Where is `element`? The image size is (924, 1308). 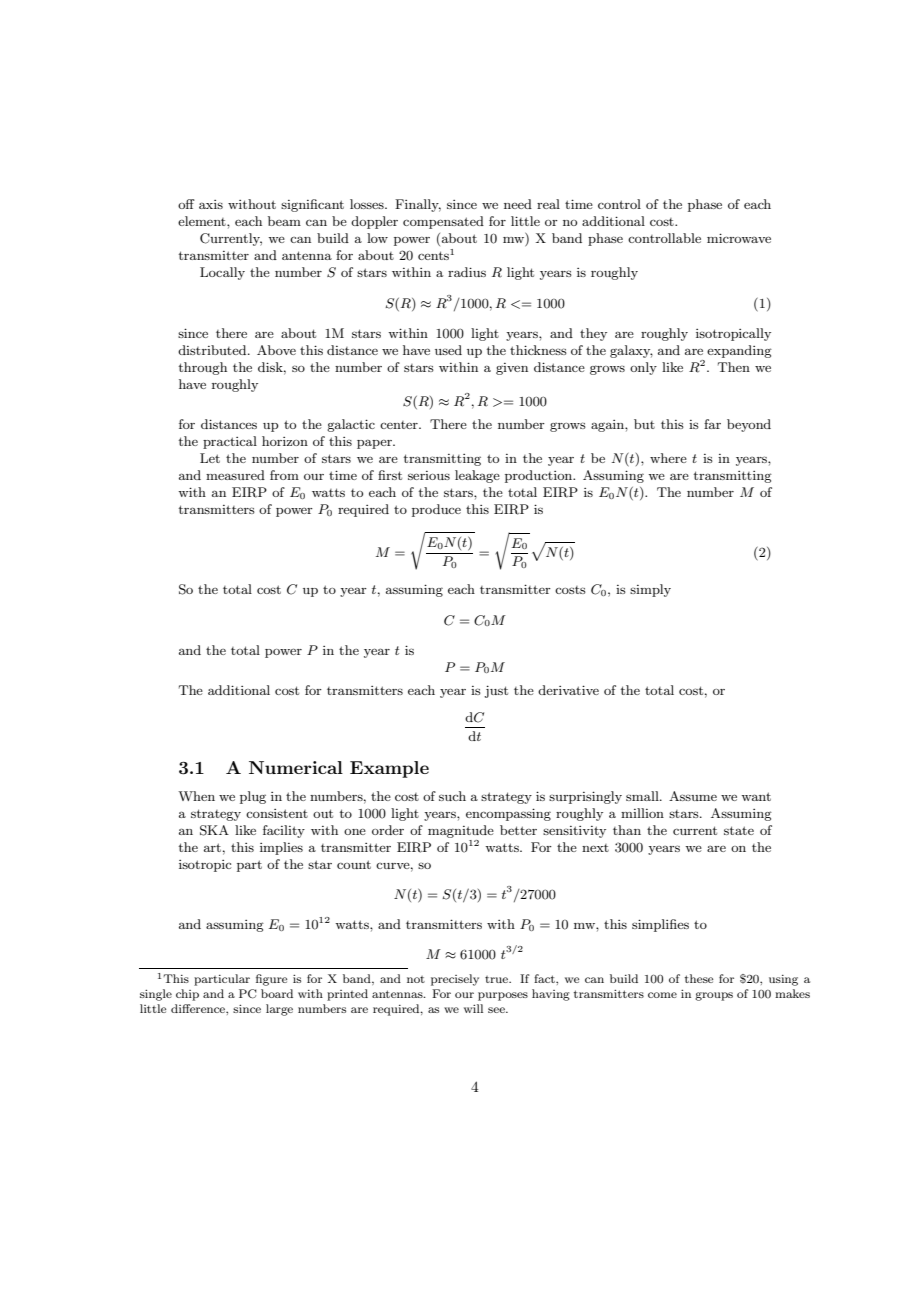 element is located at coordinates (203, 221).
